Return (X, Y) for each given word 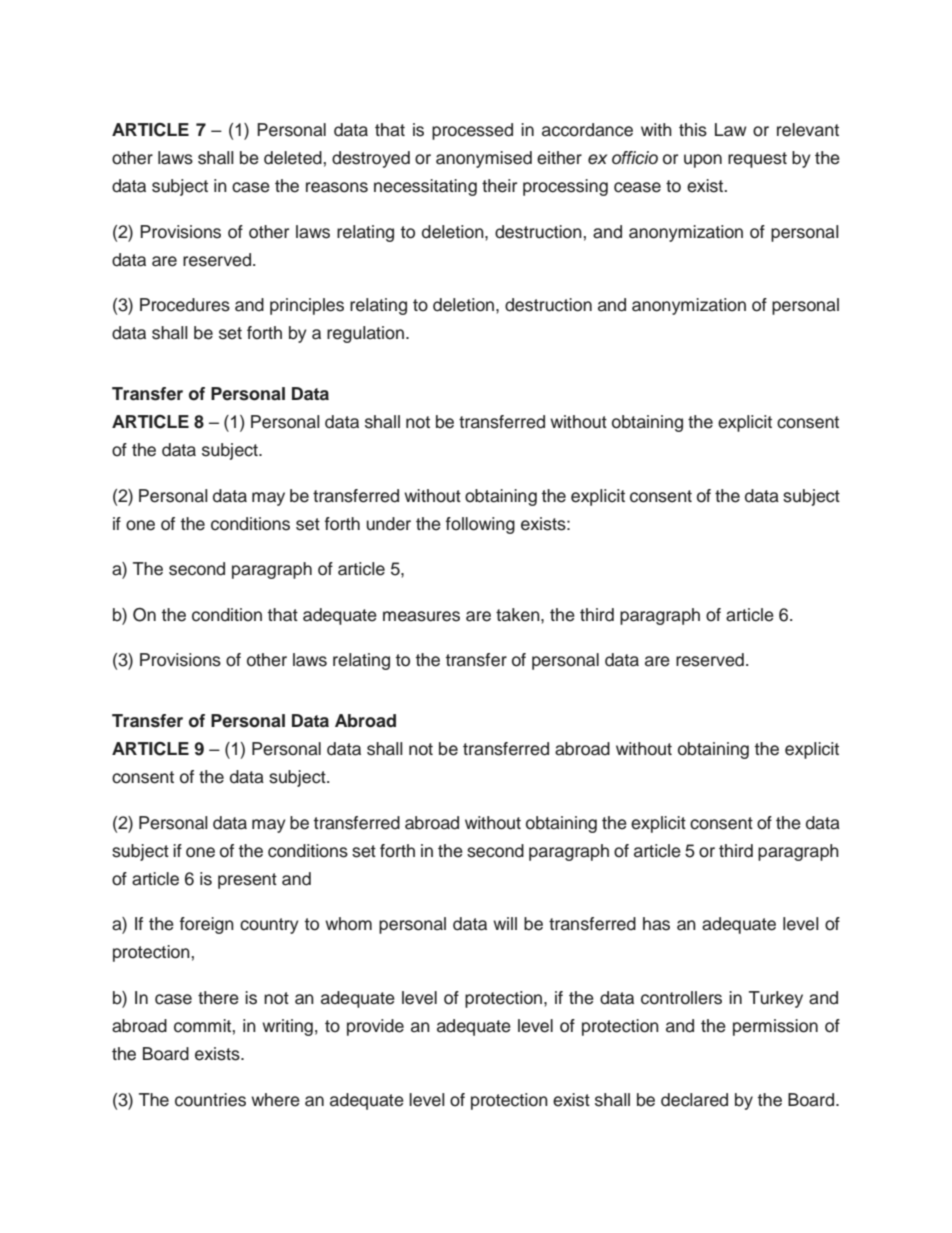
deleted (293, 158)
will (505, 923)
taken (519, 615)
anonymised (484, 159)
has (656, 924)
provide (375, 1027)
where (275, 1100)
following (480, 525)
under (388, 524)
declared (694, 1100)
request (757, 160)
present (247, 881)
